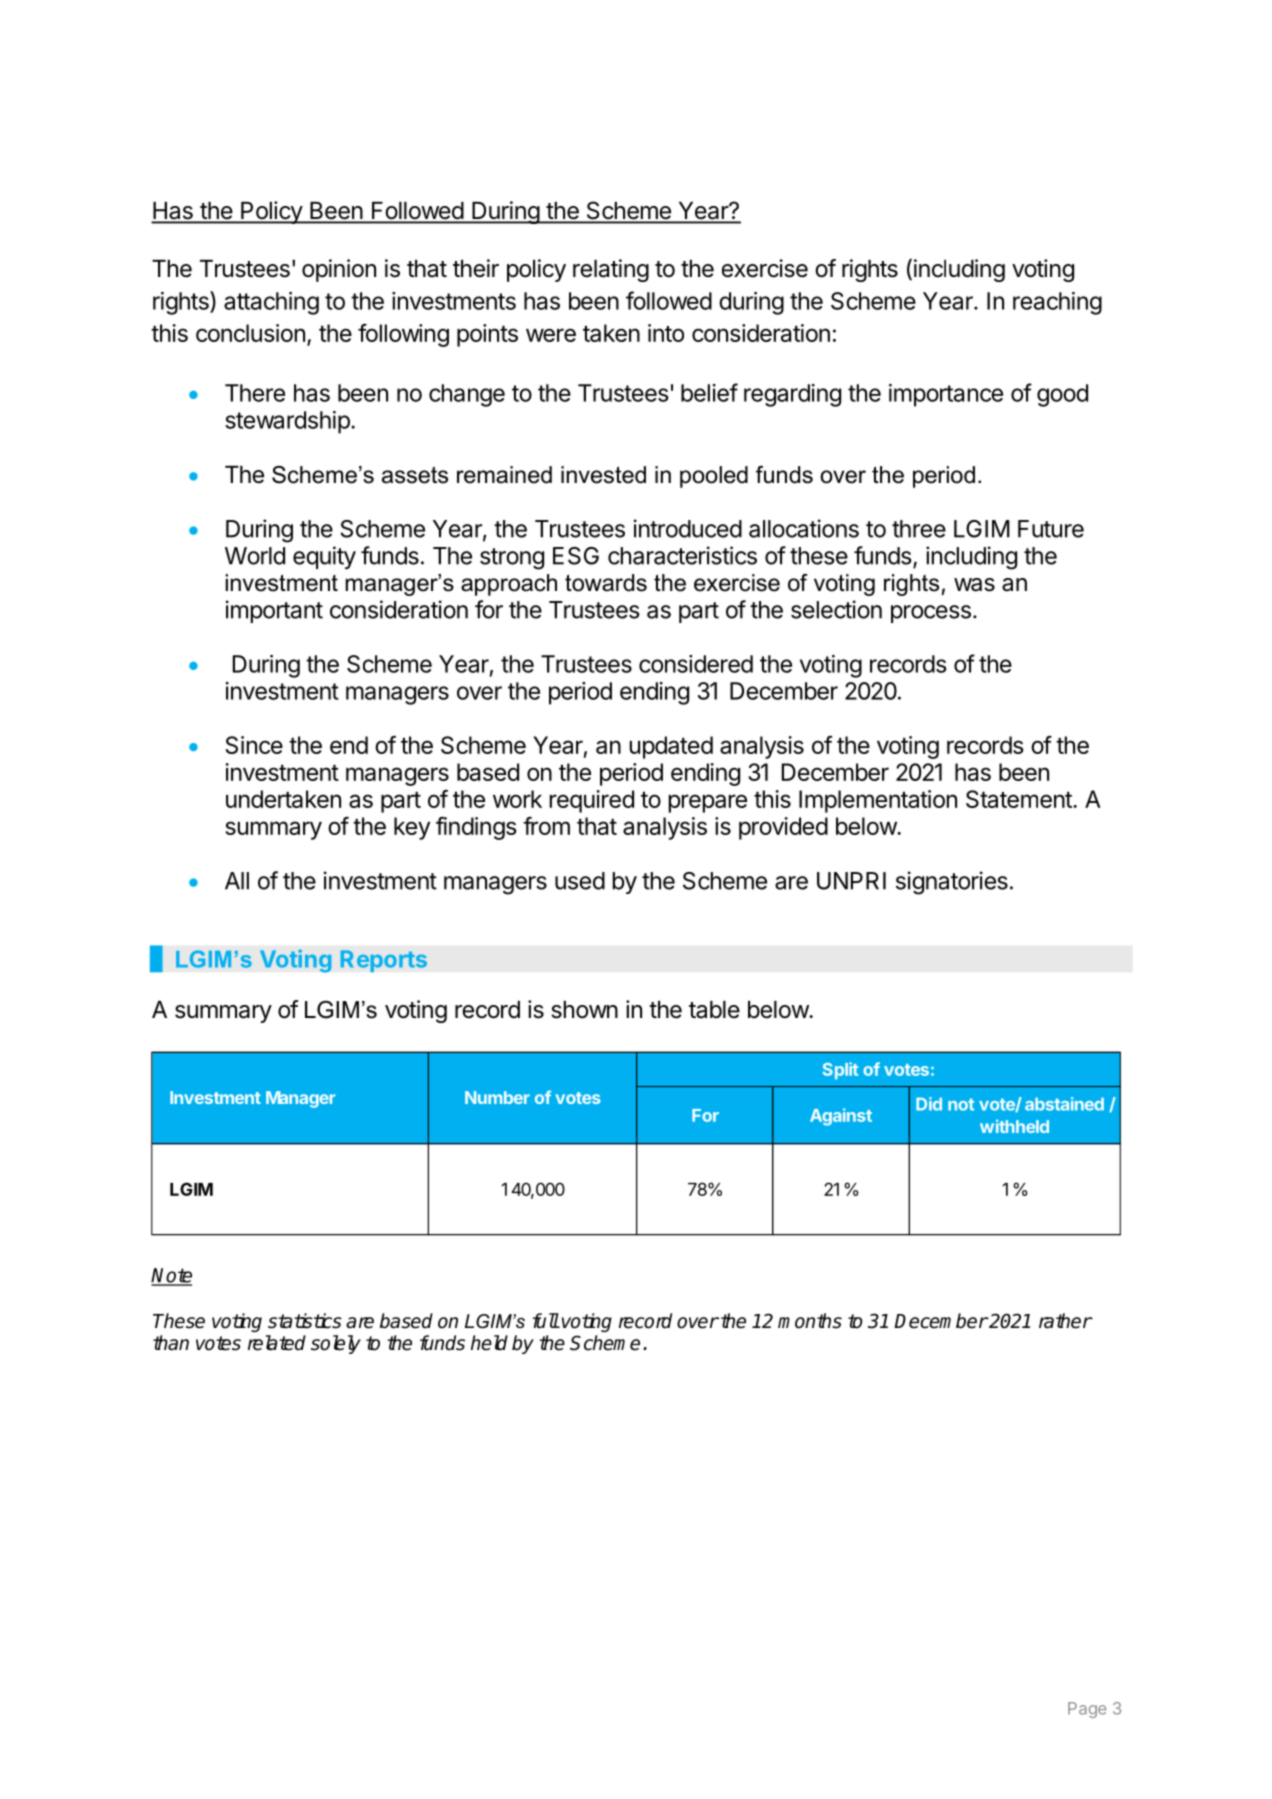 This screenshot has width=1272, height=1799. What do you see at coordinates (1087, 1710) in the screenshot?
I see `Page` at bounding box center [1087, 1710].
